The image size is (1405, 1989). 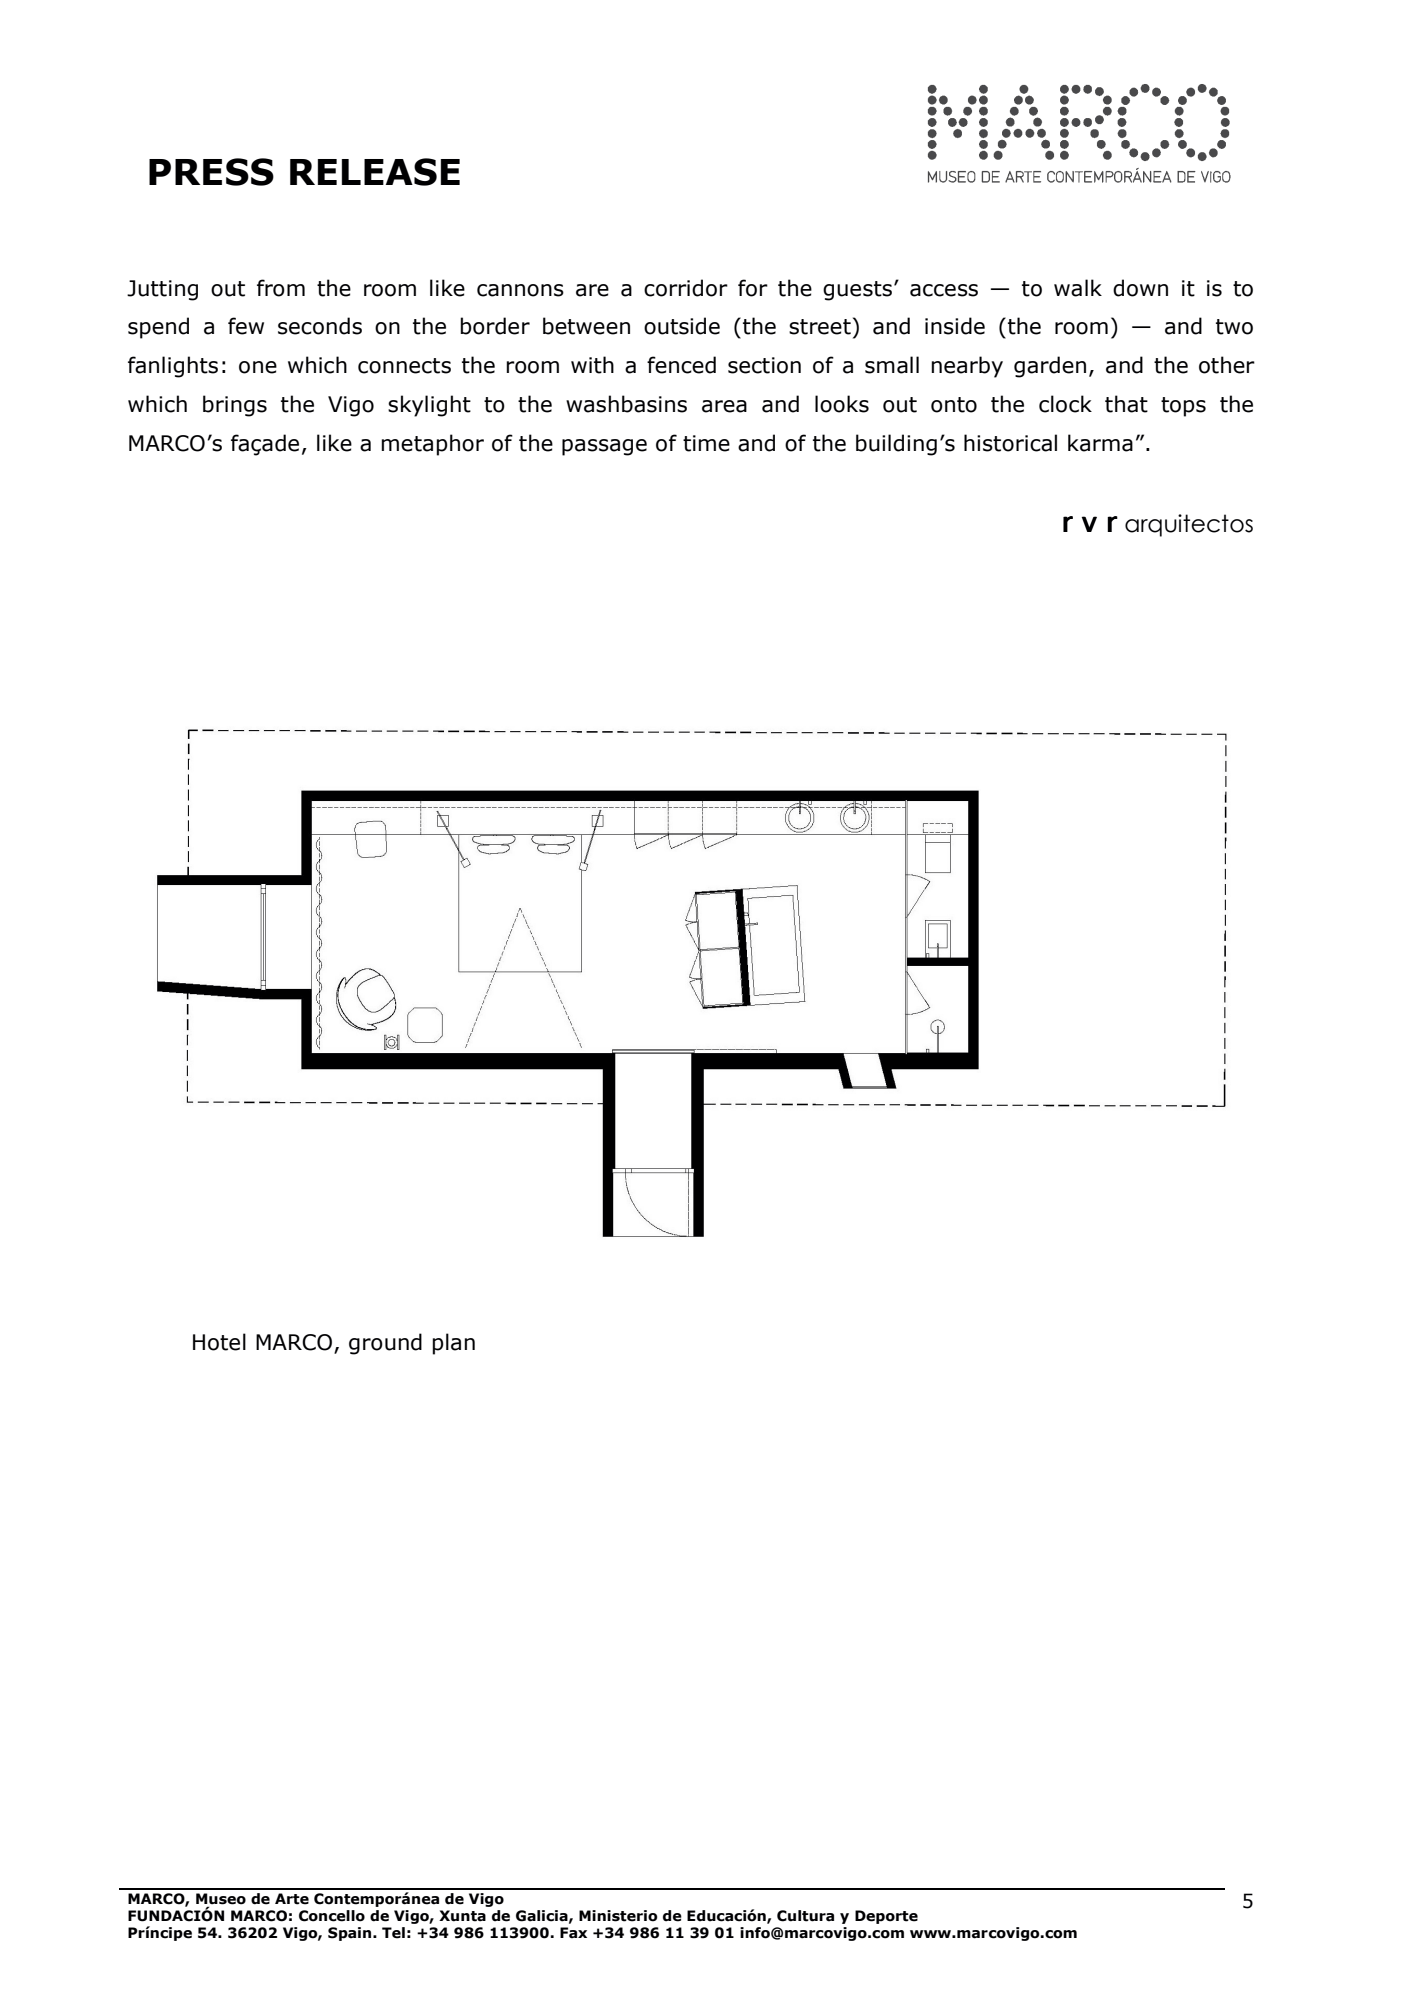 I want to click on time, so click(x=706, y=443).
